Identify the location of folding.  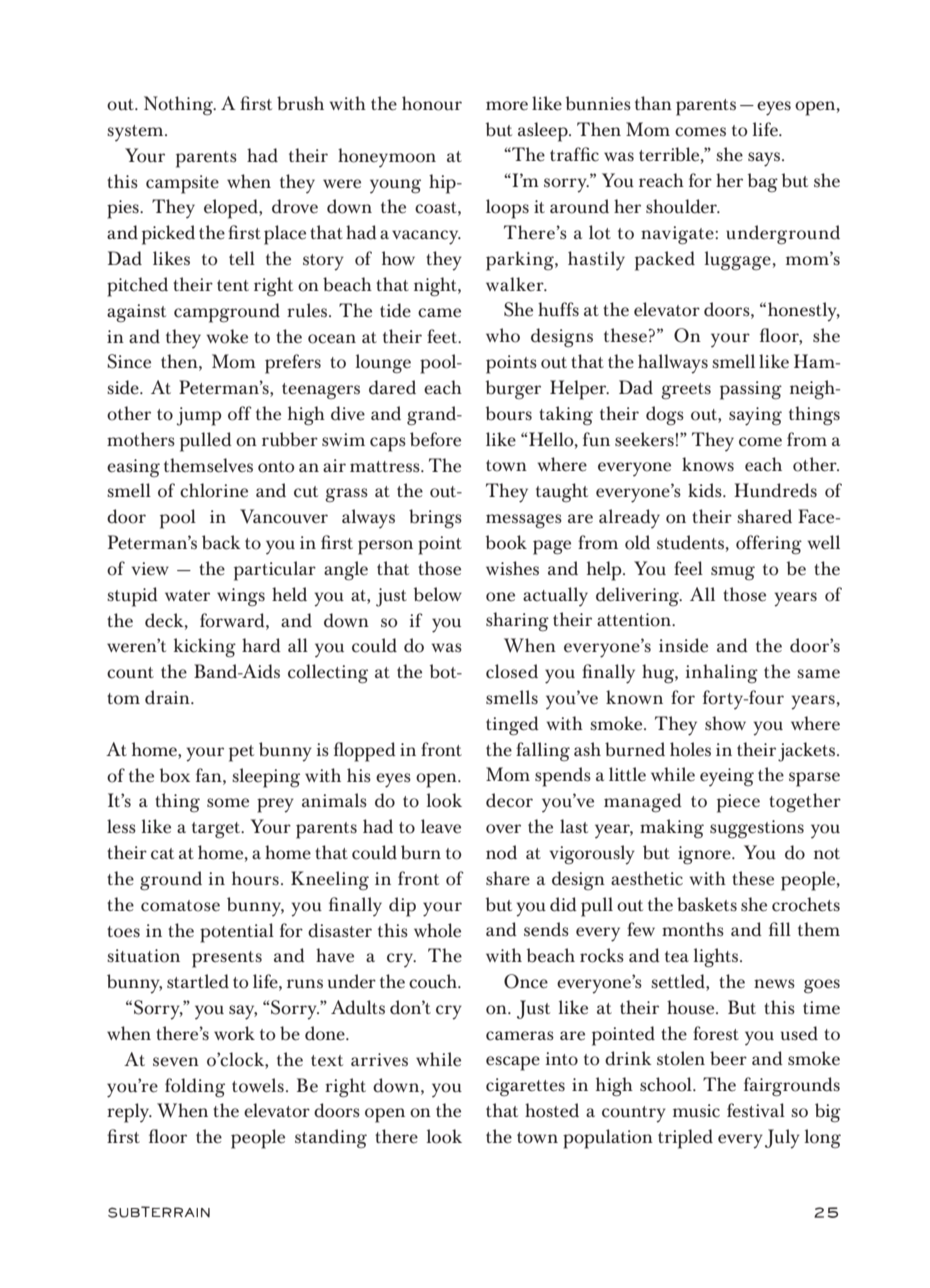
(195, 1088).
